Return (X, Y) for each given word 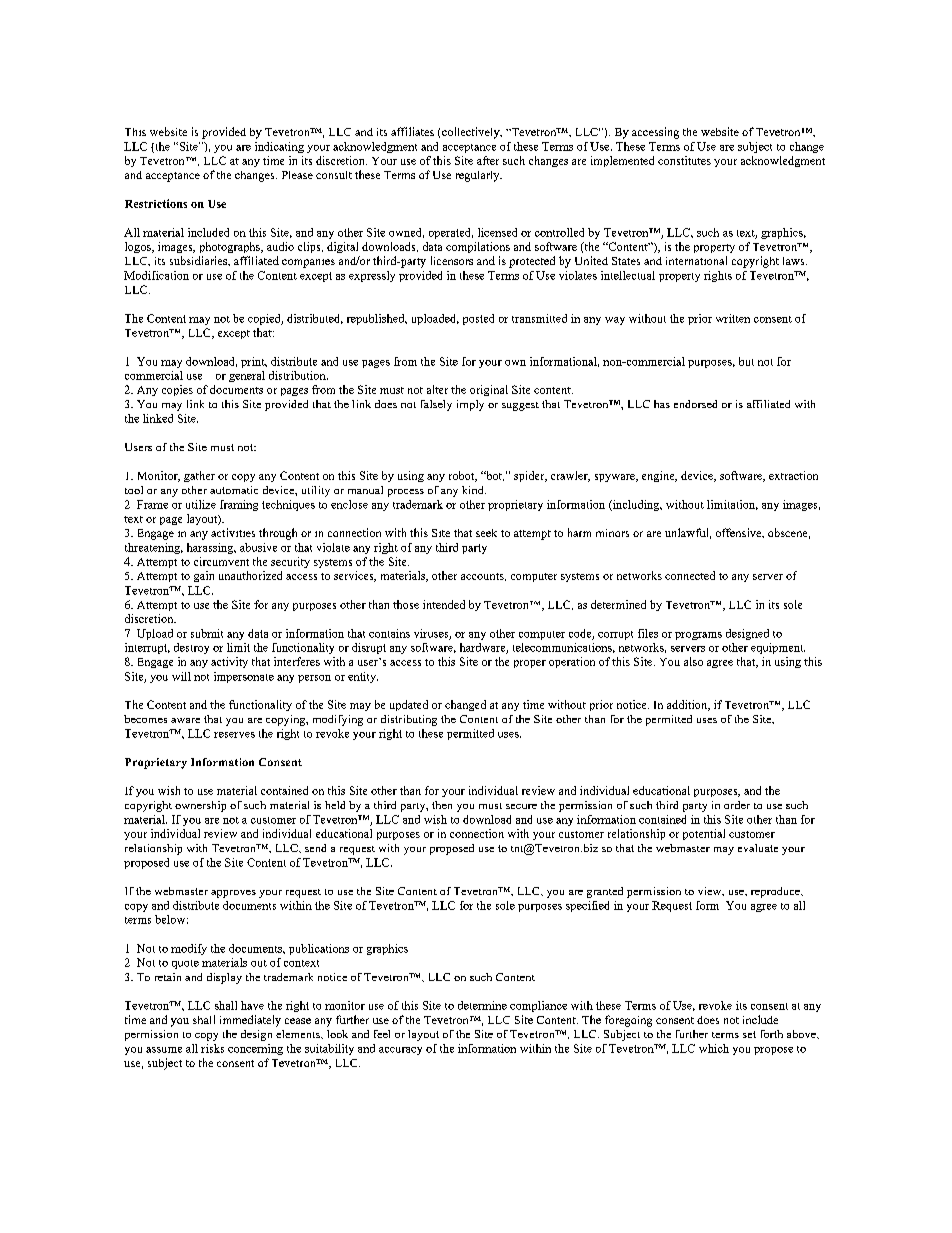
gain (204, 576)
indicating (279, 147)
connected (690, 575)
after (488, 160)
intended (444, 604)
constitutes (684, 160)
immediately (250, 1021)
